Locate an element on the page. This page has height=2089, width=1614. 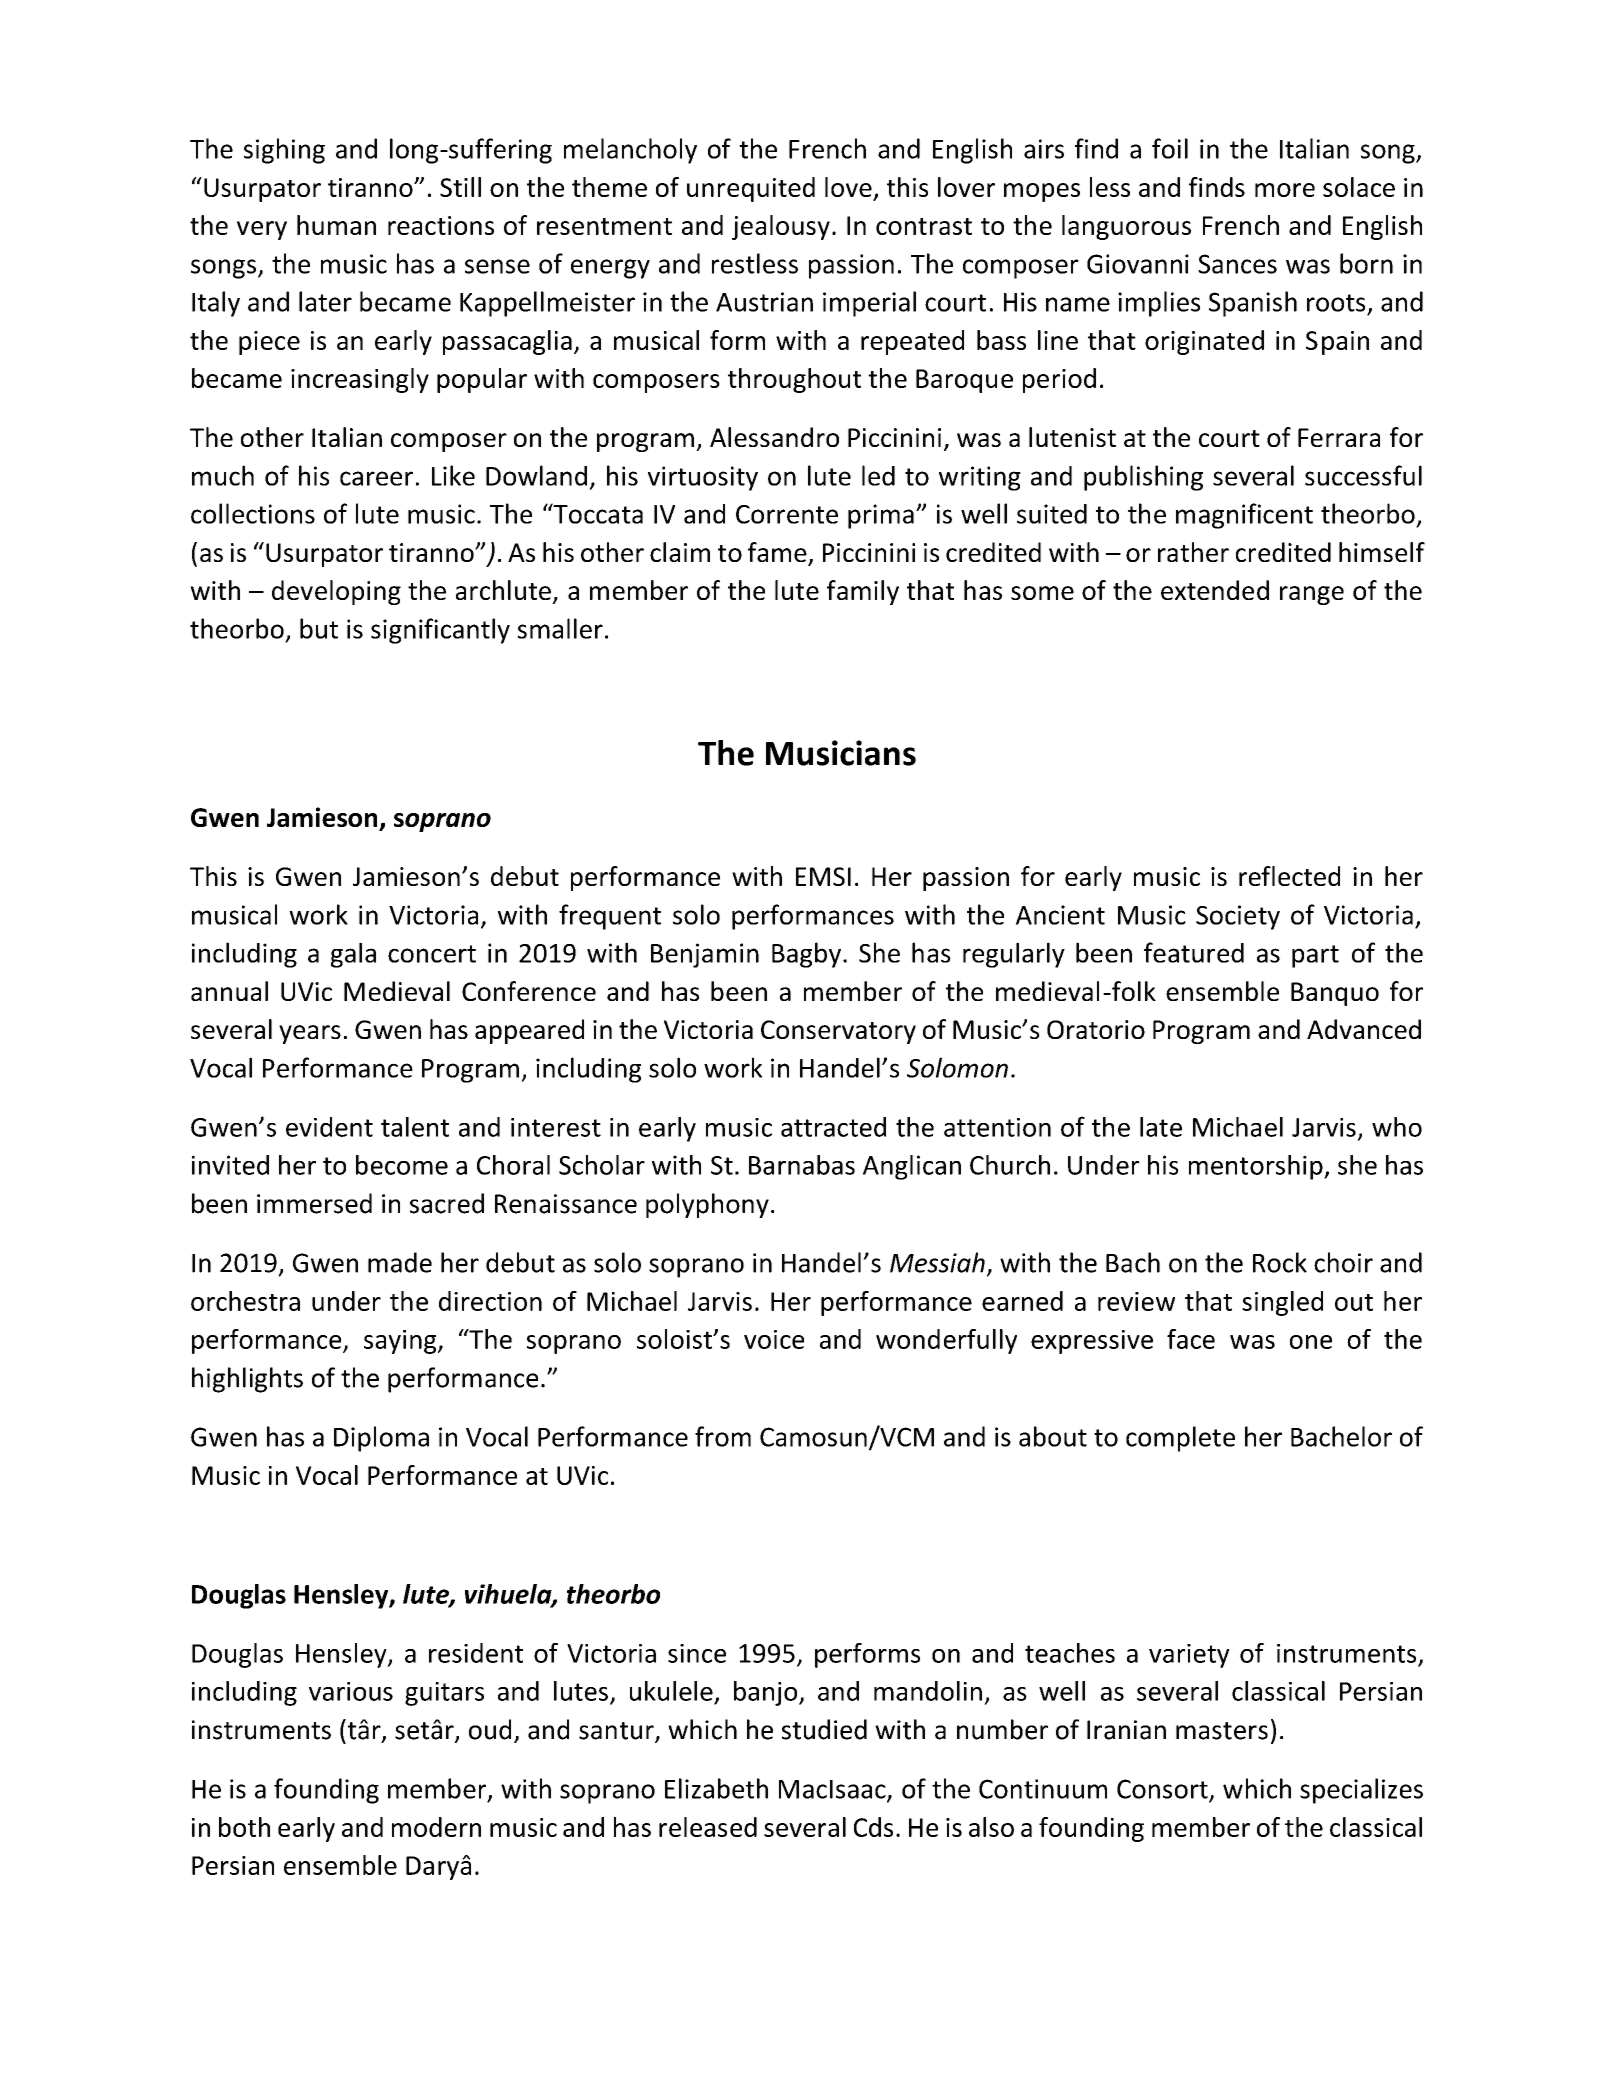
Conservatory is located at coordinates (838, 1032).
